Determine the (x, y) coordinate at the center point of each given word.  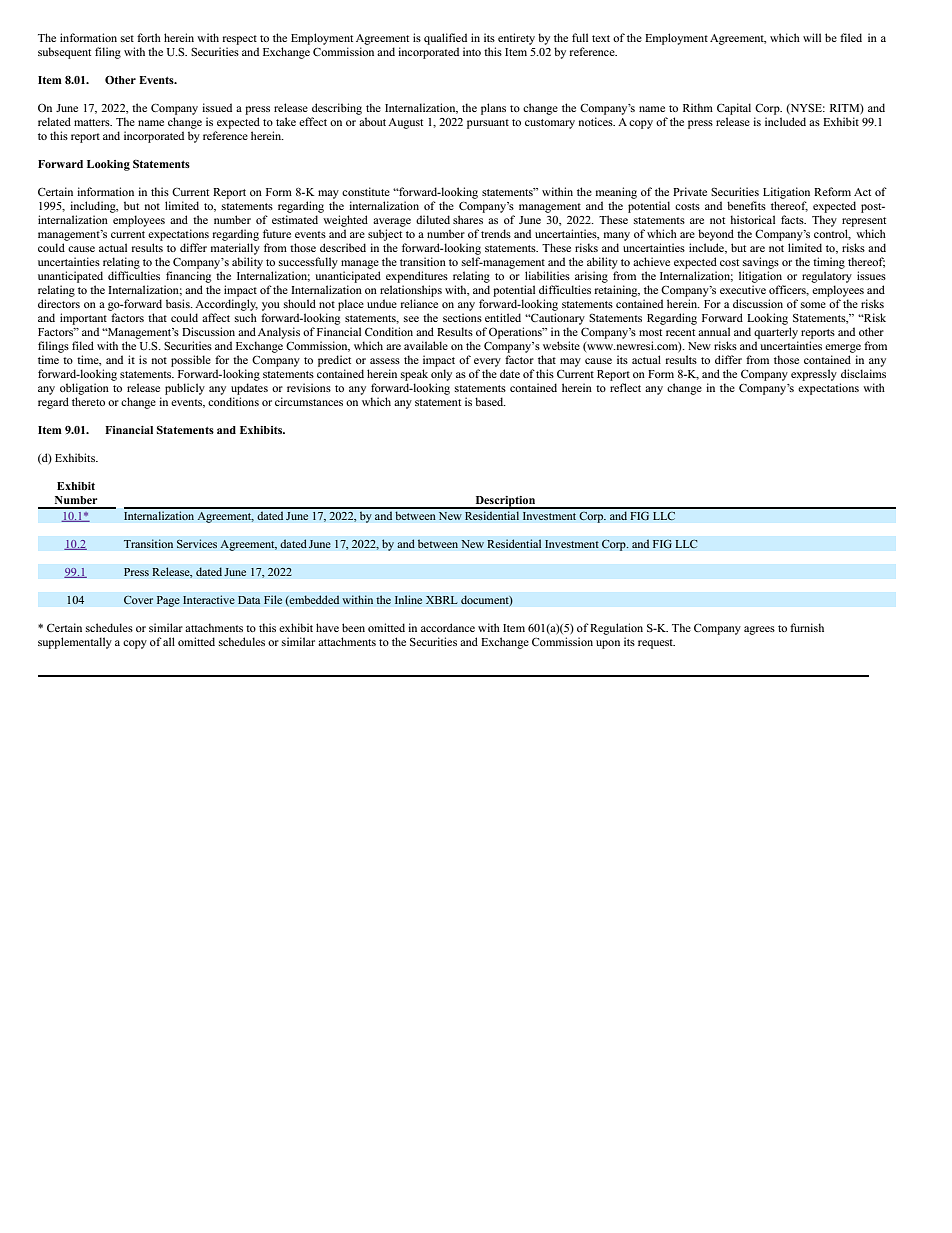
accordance (448, 627)
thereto (88, 401)
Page (168, 601)
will (812, 37)
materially (235, 249)
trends (496, 233)
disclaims (863, 373)
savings (761, 263)
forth (149, 37)
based (490, 401)
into (472, 51)
